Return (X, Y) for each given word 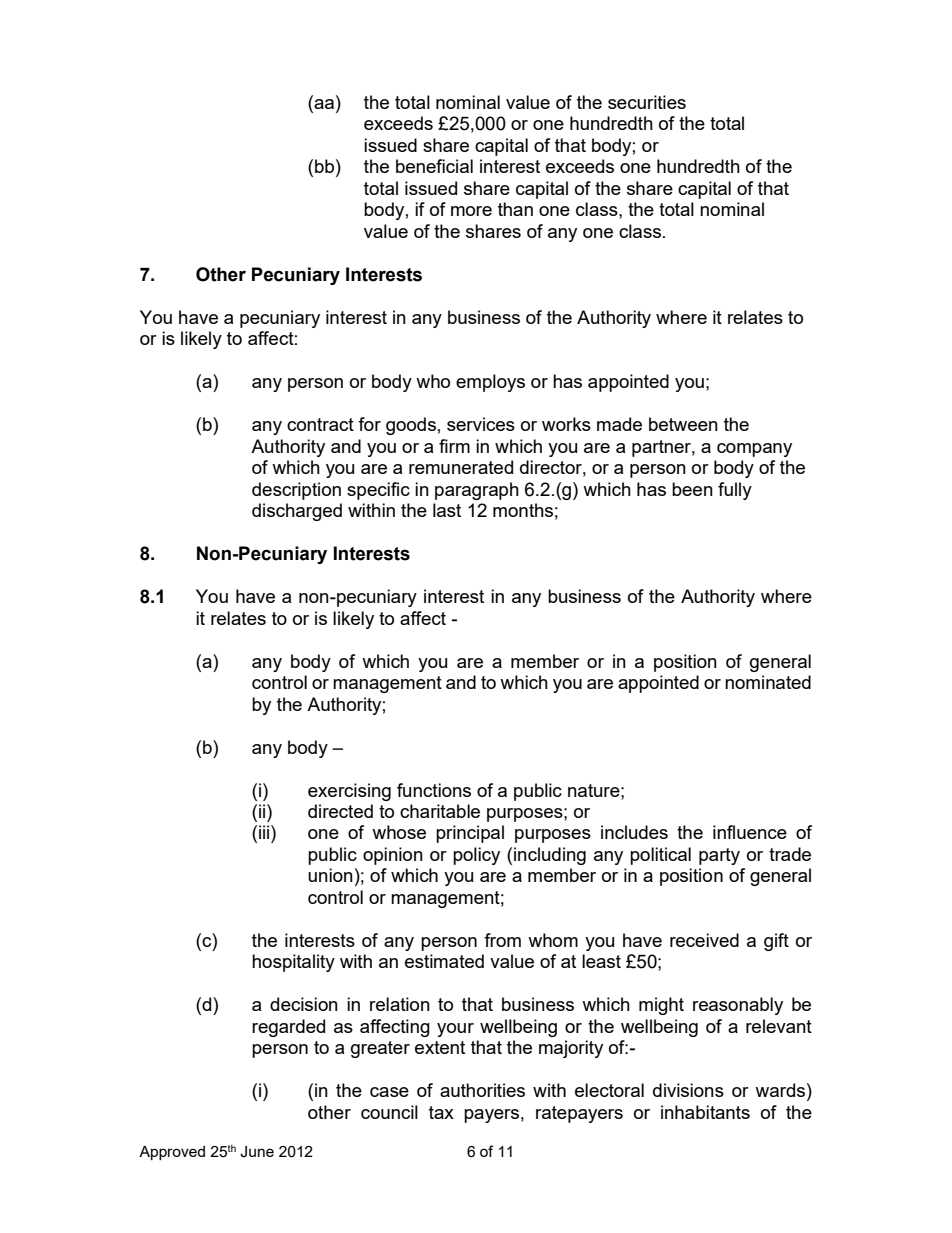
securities (647, 102)
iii (265, 832)
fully (735, 491)
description (296, 491)
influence (750, 832)
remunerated (461, 467)
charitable (440, 811)
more (471, 211)
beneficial (434, 166)
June (257, 1152)
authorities (482, 1090)
